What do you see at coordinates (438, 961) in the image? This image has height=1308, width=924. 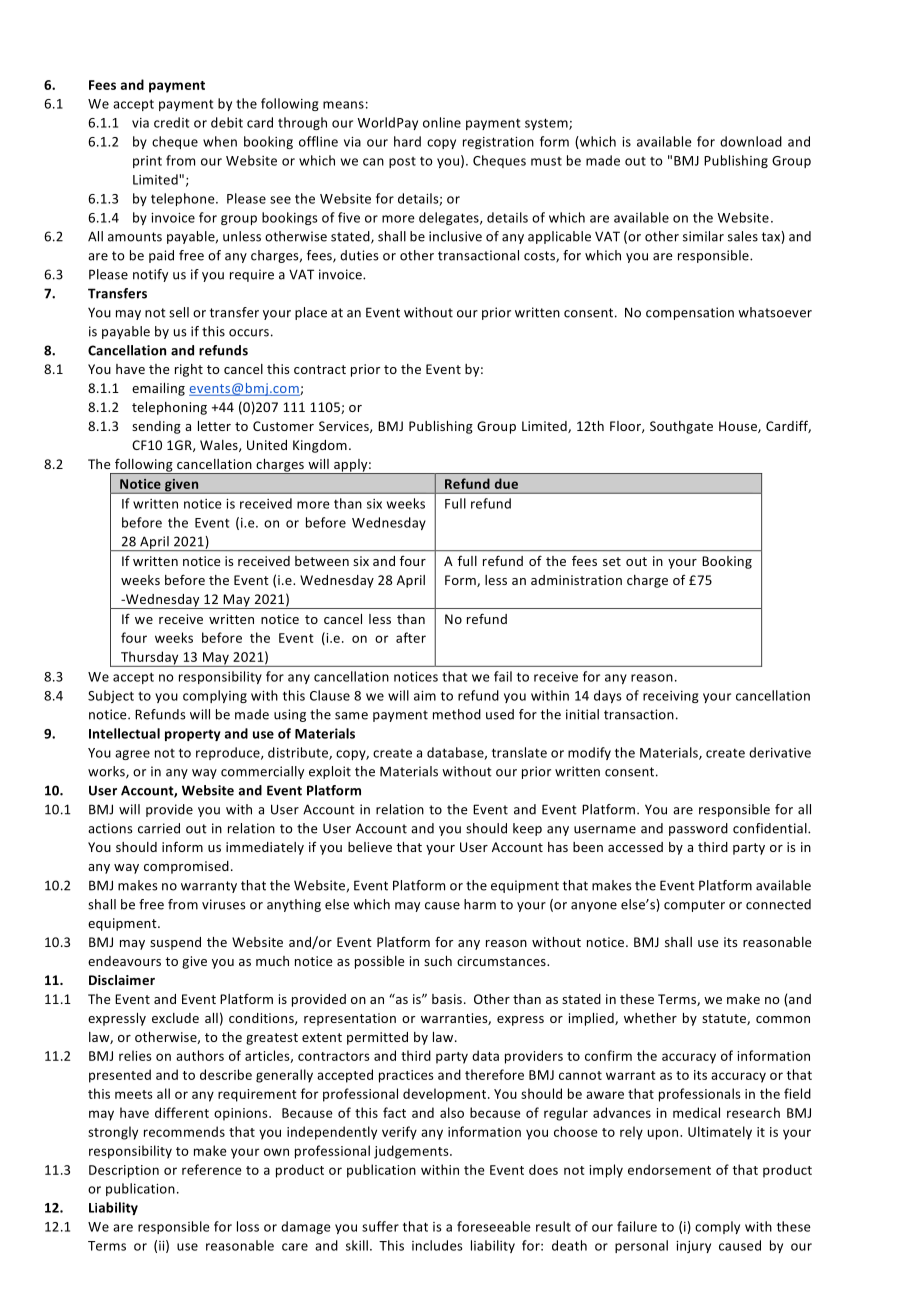 I see `such` at bounding box center [438, 961].
